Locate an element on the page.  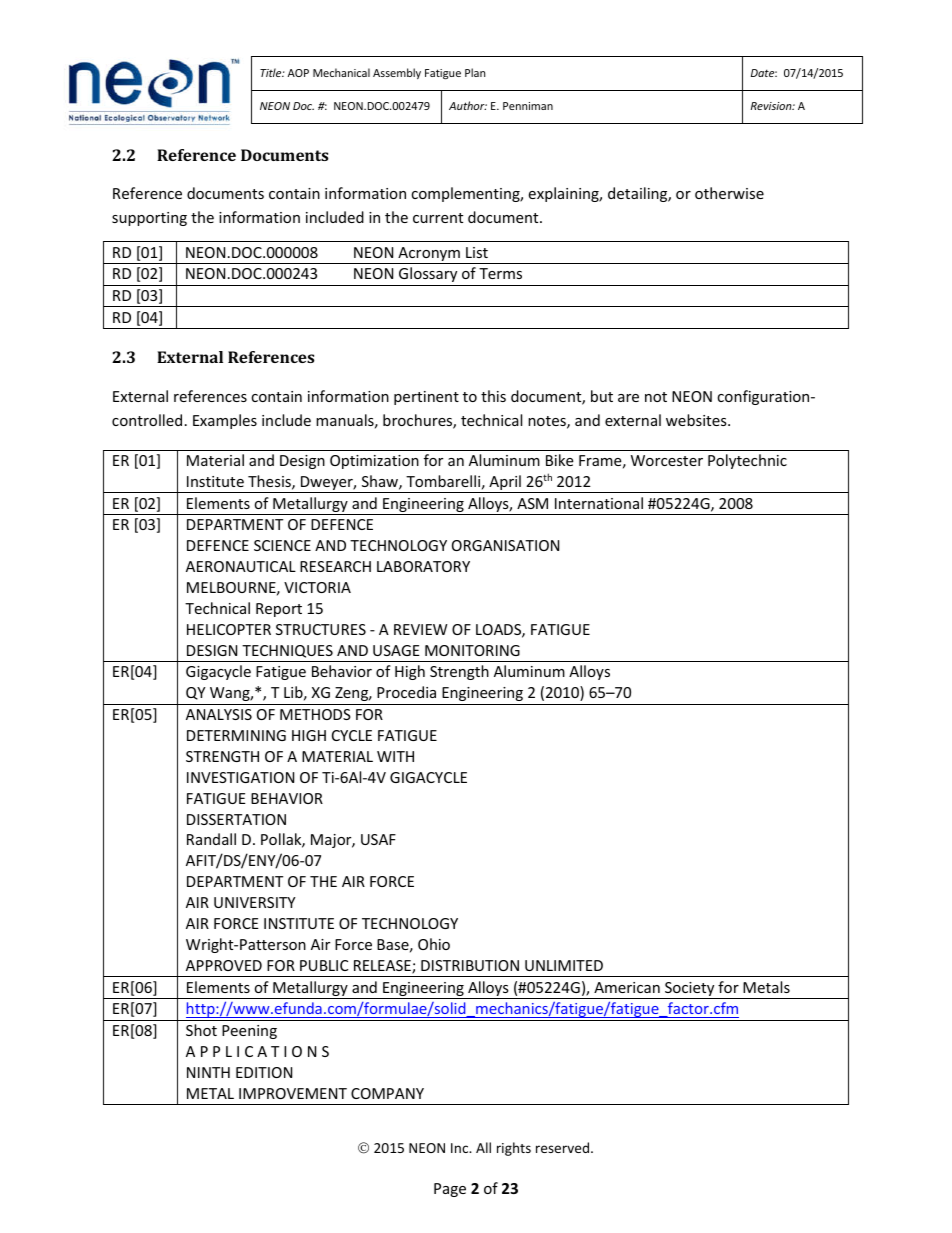
NINTH is located at coordinates (208, 1072).
